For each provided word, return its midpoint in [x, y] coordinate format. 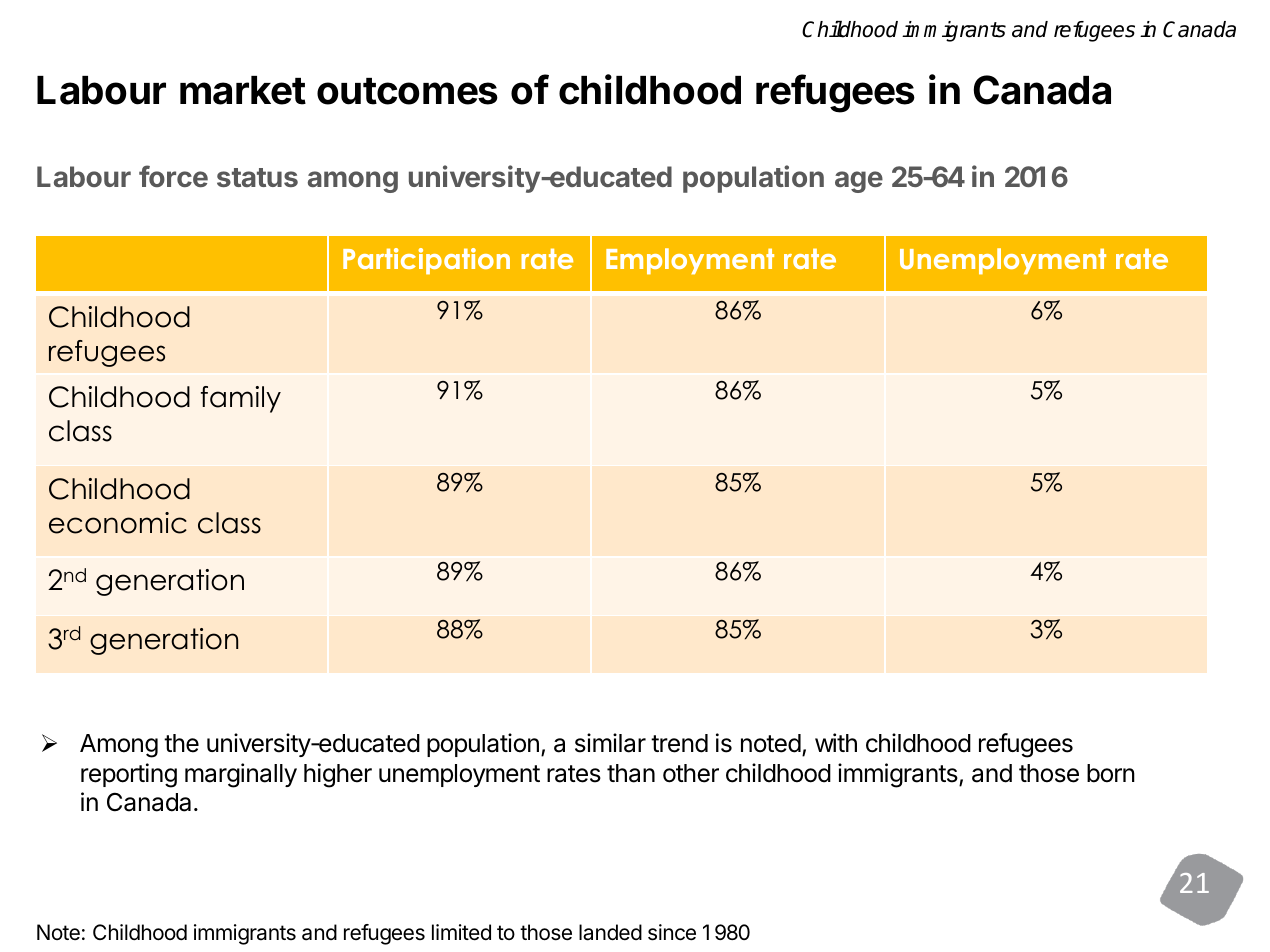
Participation [426, 261]
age [859, 182]
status [257, 177]
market [243, 90]
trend [679, 743]
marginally [241, 775]
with [836, 742]
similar [610, 743]
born [1111, 773]
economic [118, 523]
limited [461, 932]
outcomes [407, 91]
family [241, 399]
